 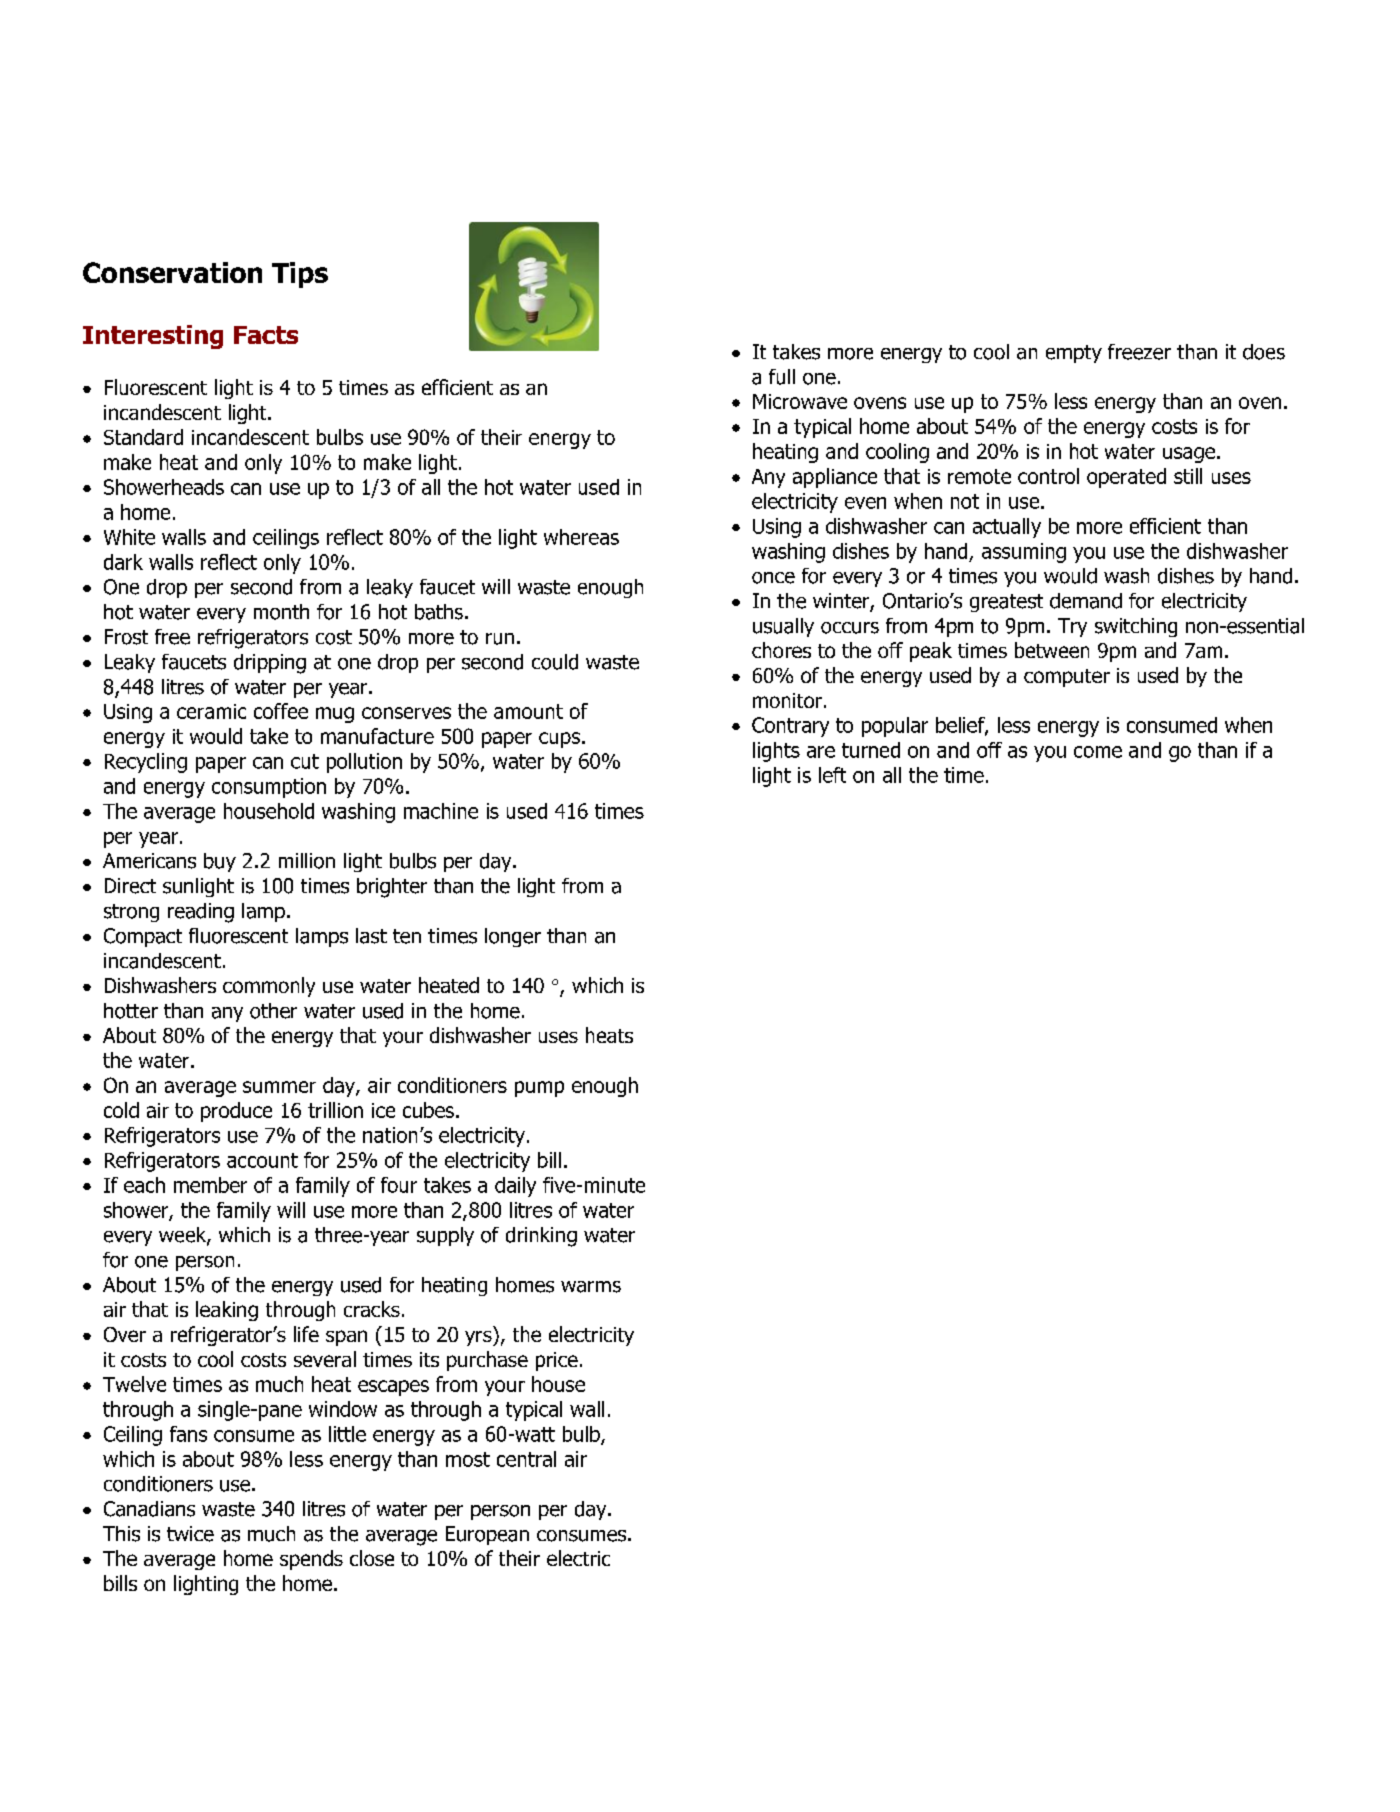 What do you see at coordinates (1086, 601) in the screenshot?
I see `demand` at bounding box center [1086, 601].
